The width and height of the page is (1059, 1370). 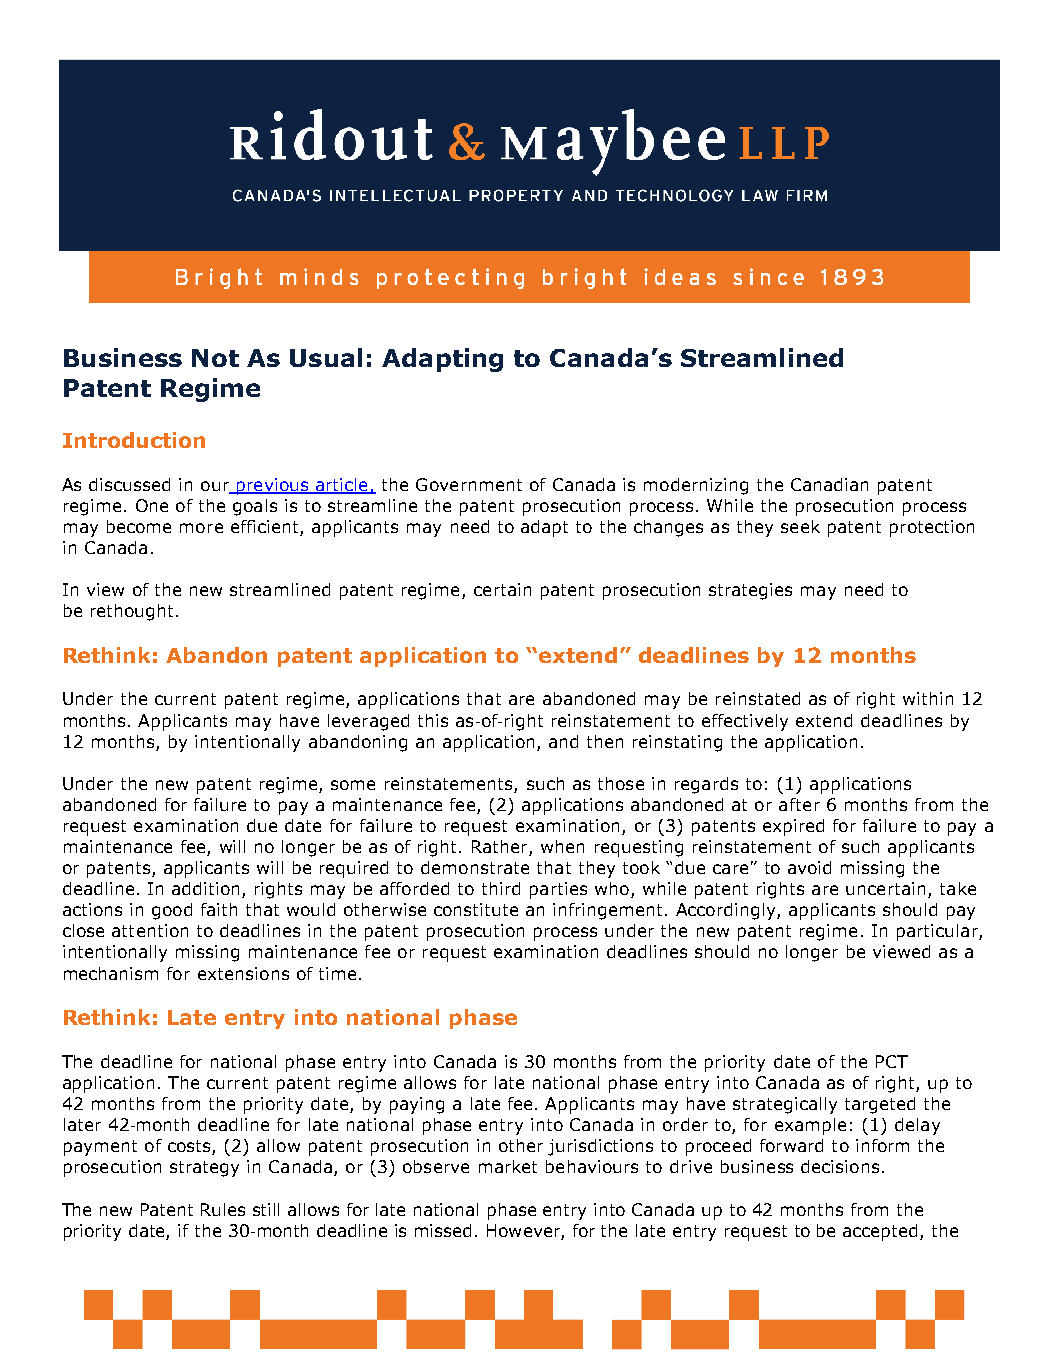 I want to click on Rules, so click(x=223, y=1209).
